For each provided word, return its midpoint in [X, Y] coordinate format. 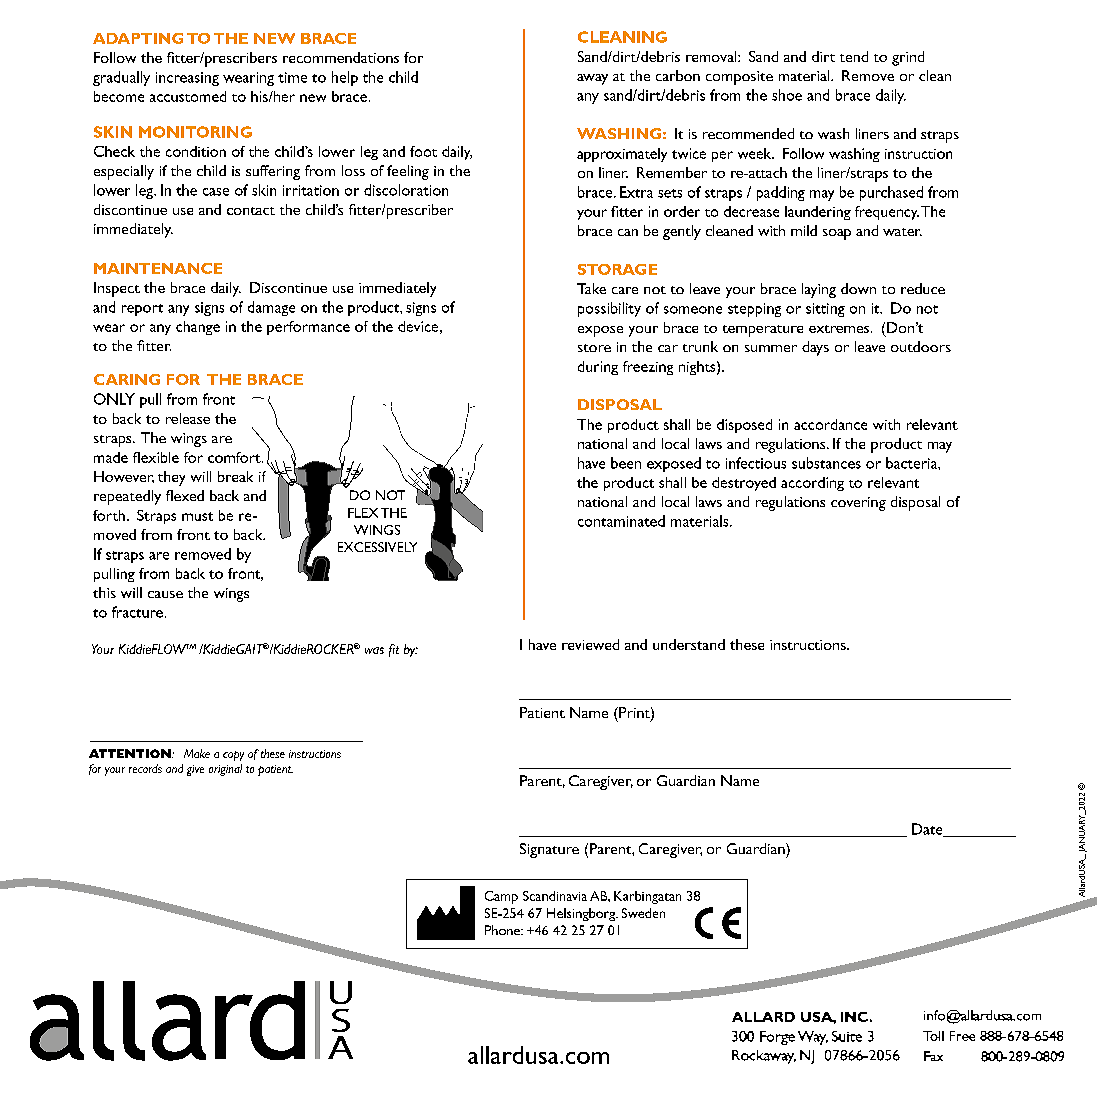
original [225, 770]
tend [854, 56]
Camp [501, 897]
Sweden [643, 913]
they [171, 478]
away [592, 79]
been [626, 463]
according [812, 484]
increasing [187, 79]
